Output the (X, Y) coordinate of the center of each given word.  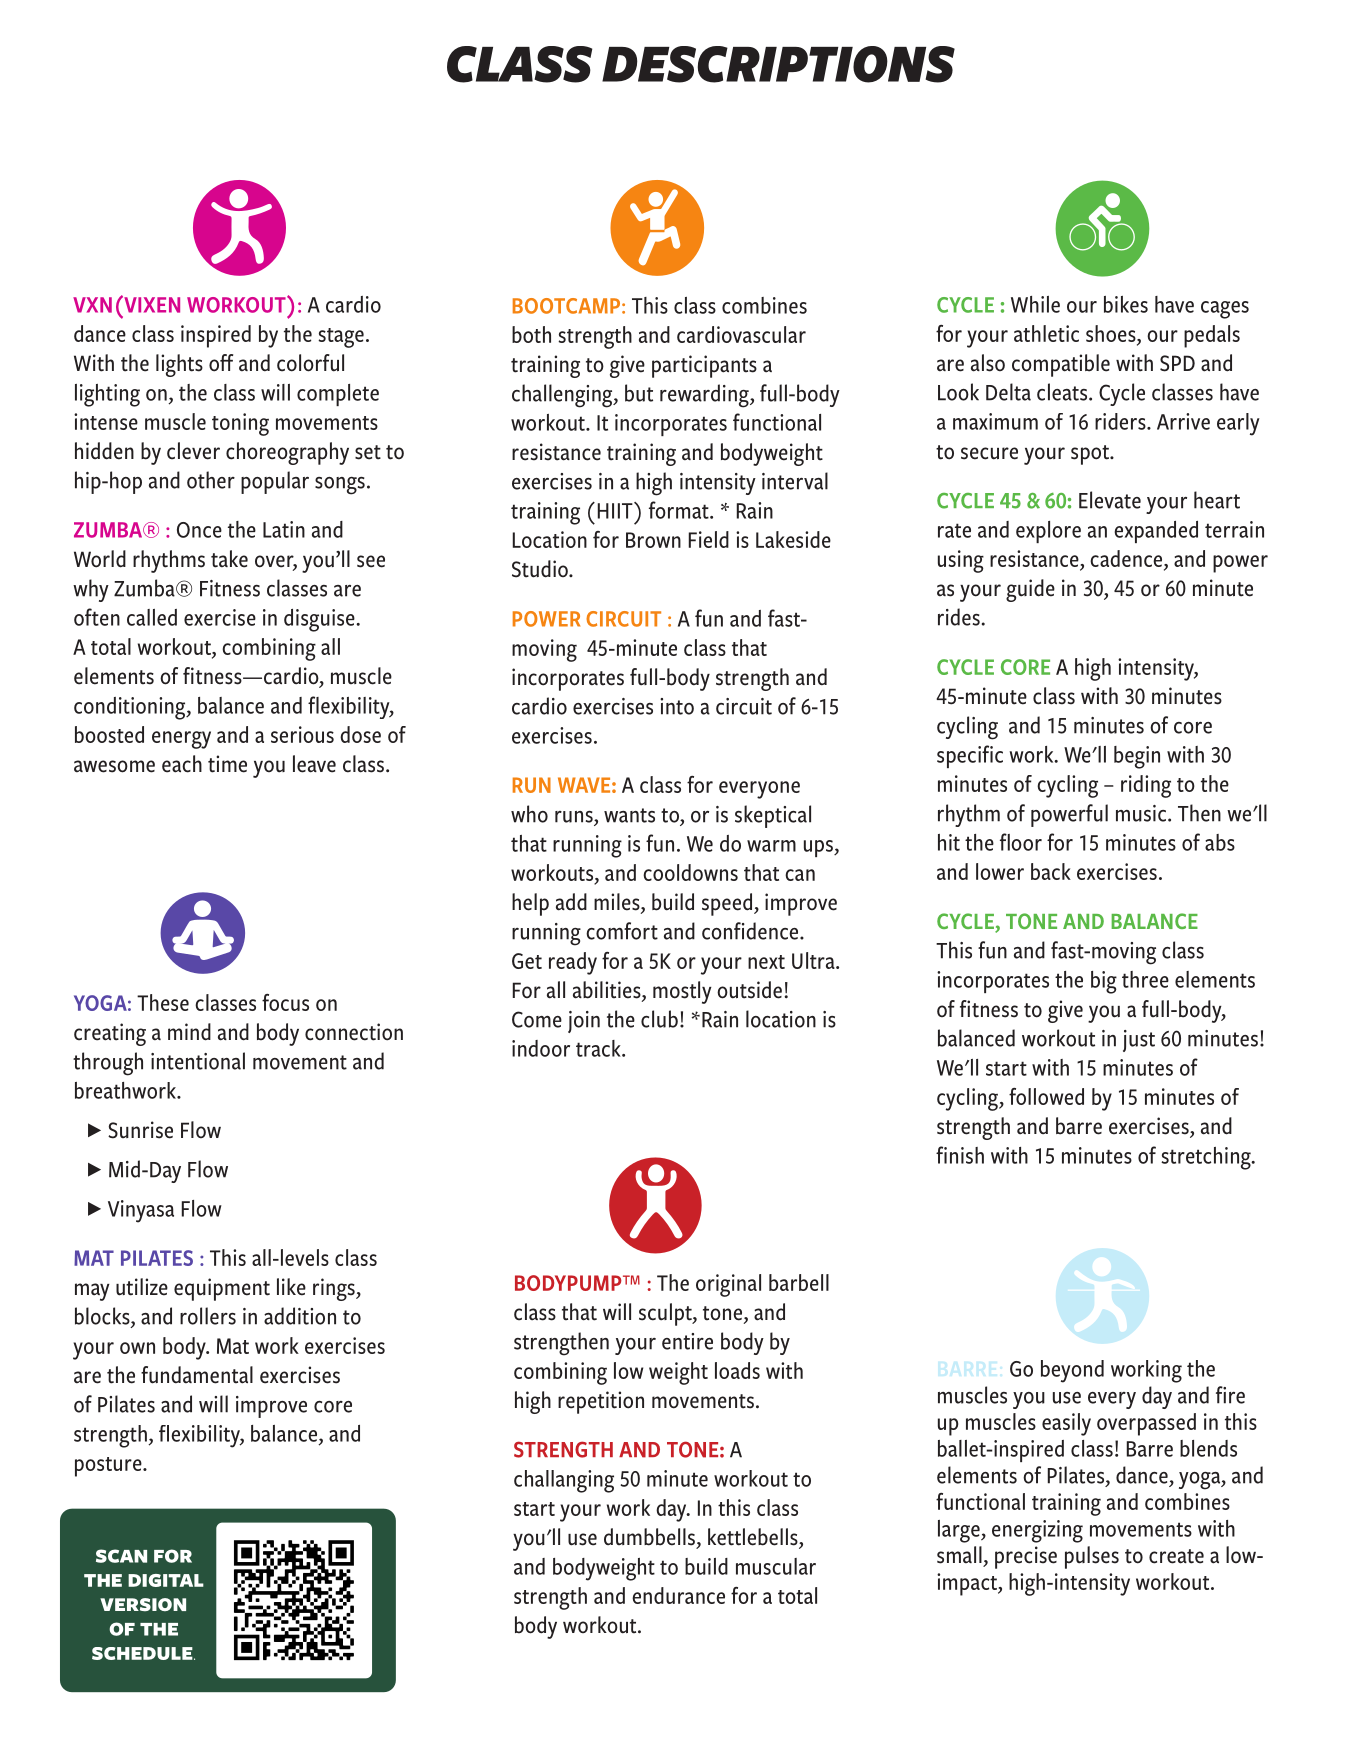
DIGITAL (166, 1580)
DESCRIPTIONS (778, 64)
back (1051, 871)
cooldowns (690, 872)
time (227, 764)
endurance (678, 1595)
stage (341, 338)
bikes (1126, 304)
